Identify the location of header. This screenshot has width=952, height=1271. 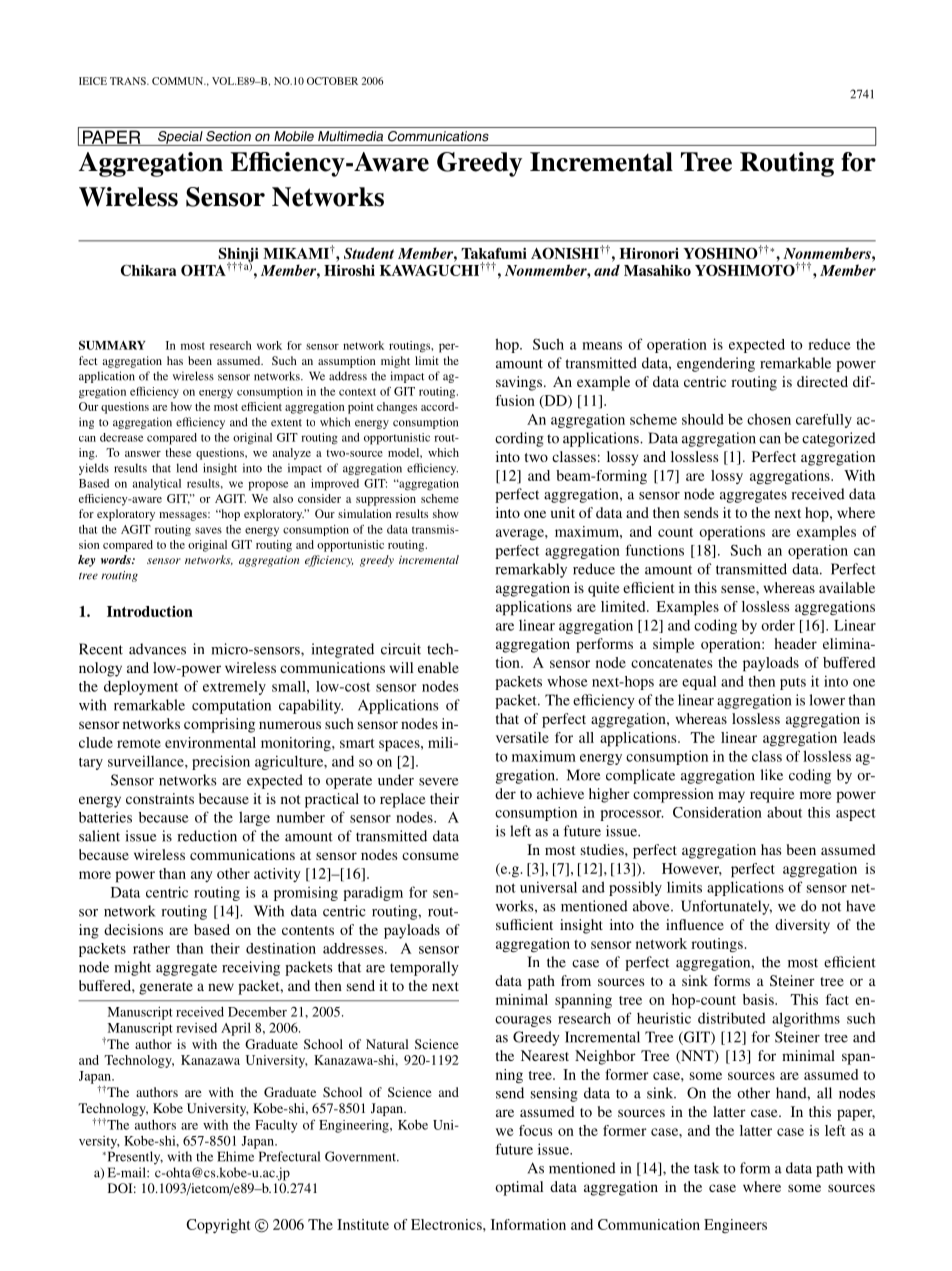
(795, 643).
